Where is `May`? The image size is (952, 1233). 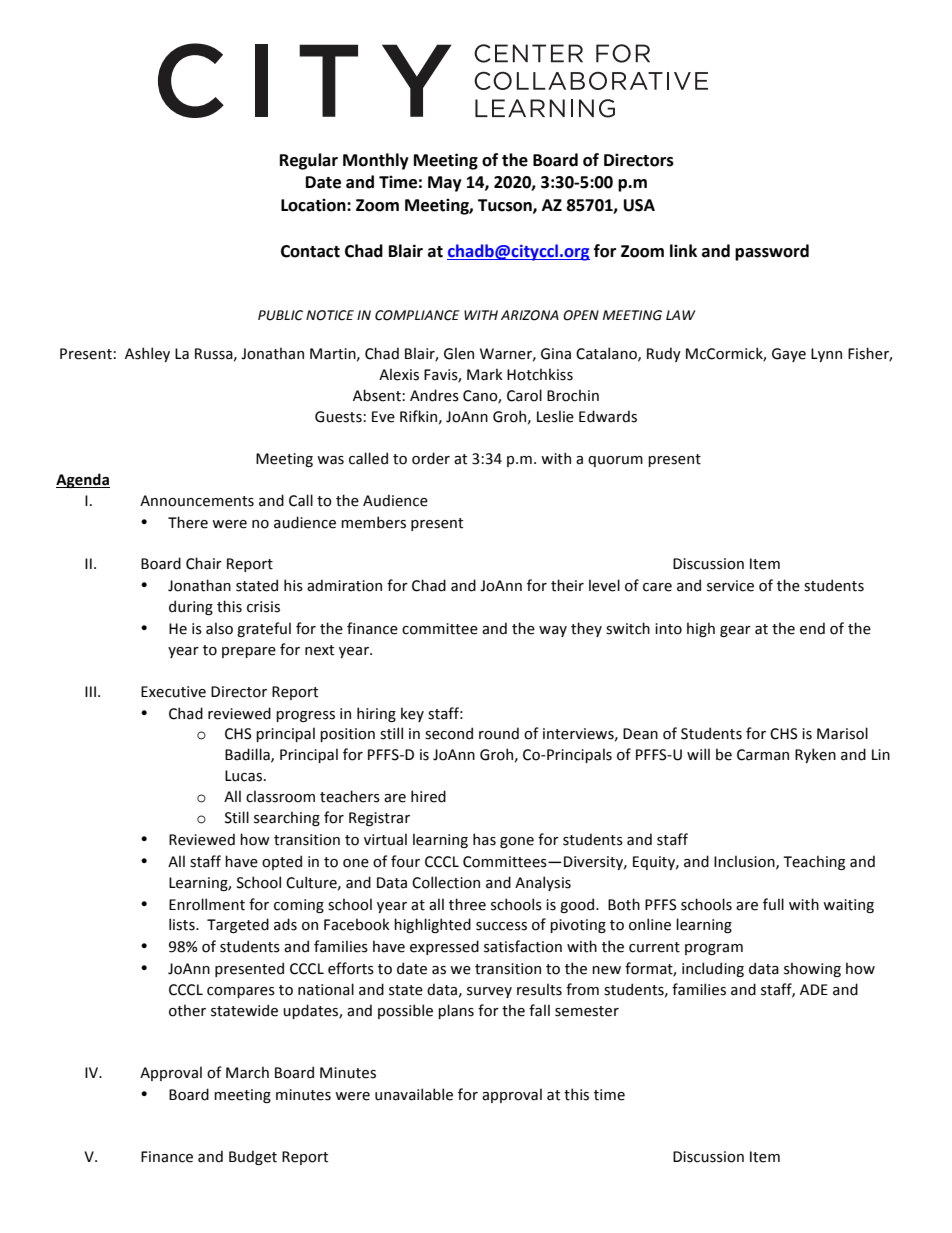 May is located at coordinates (445, 184).
